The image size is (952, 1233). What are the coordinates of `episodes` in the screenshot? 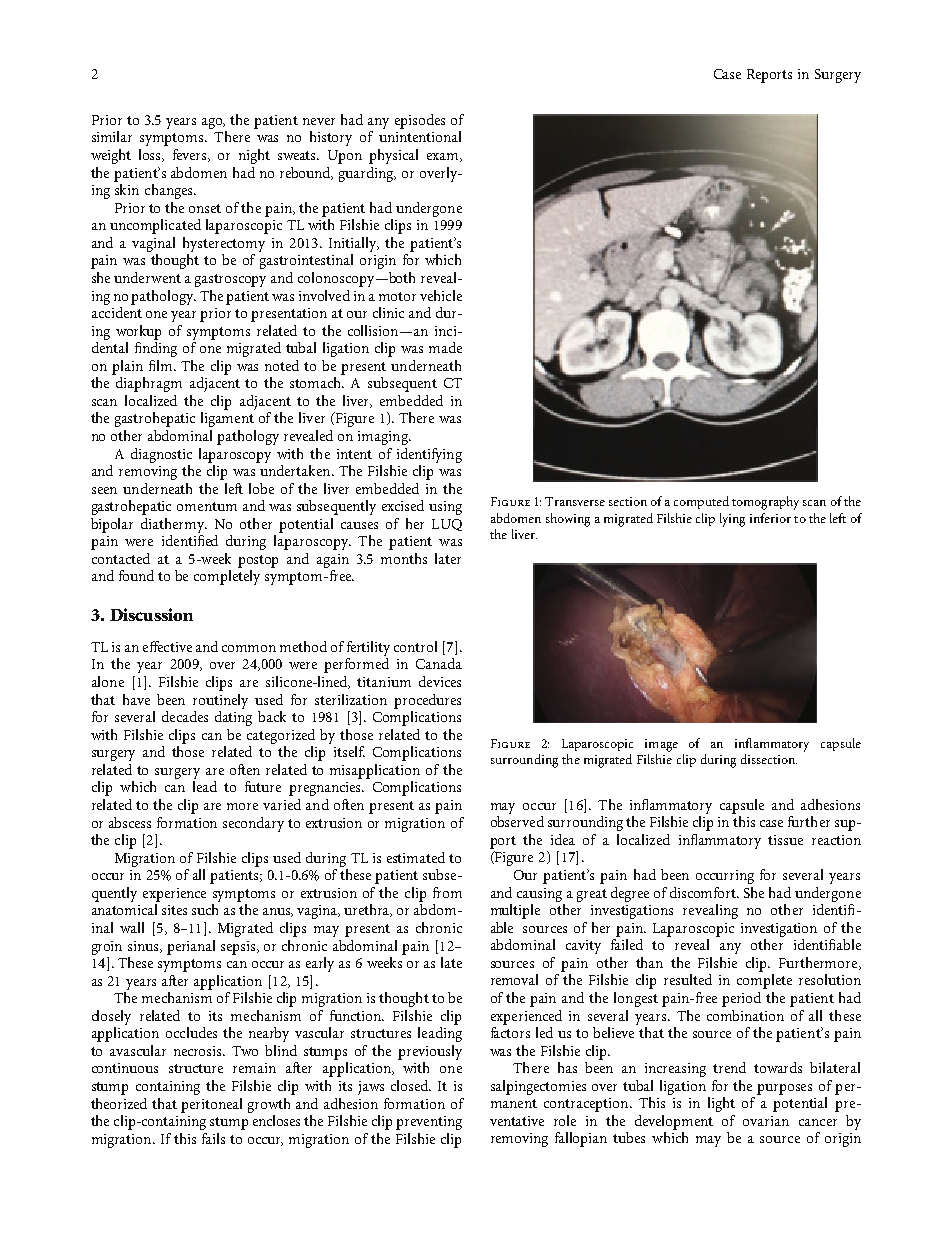 It's located at (420, 121).
